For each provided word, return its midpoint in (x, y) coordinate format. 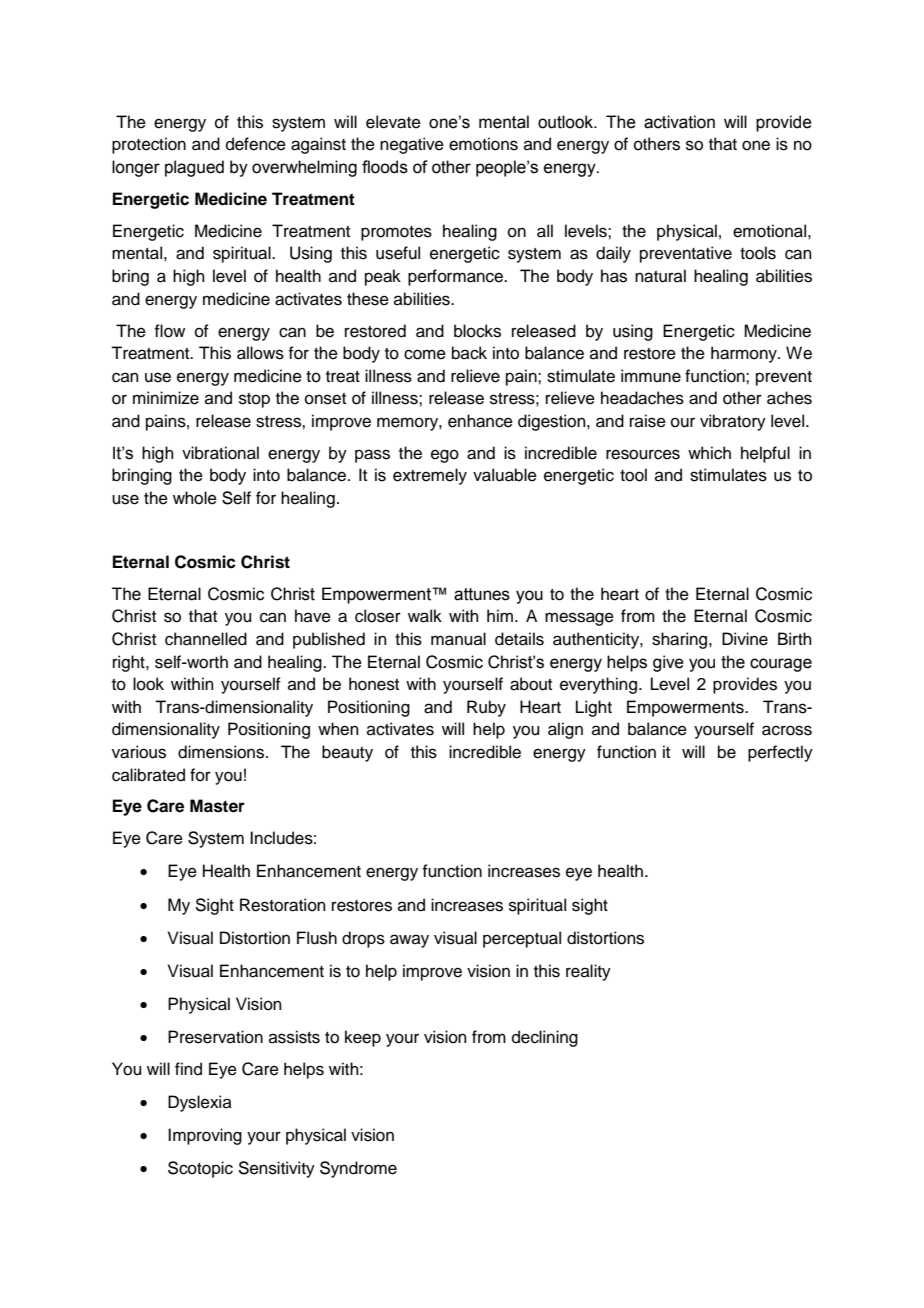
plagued (194, 168)
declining (545, 1038)
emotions (483, 144)
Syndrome (358, 1169)
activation (679, 122)
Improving (205, 1136)
